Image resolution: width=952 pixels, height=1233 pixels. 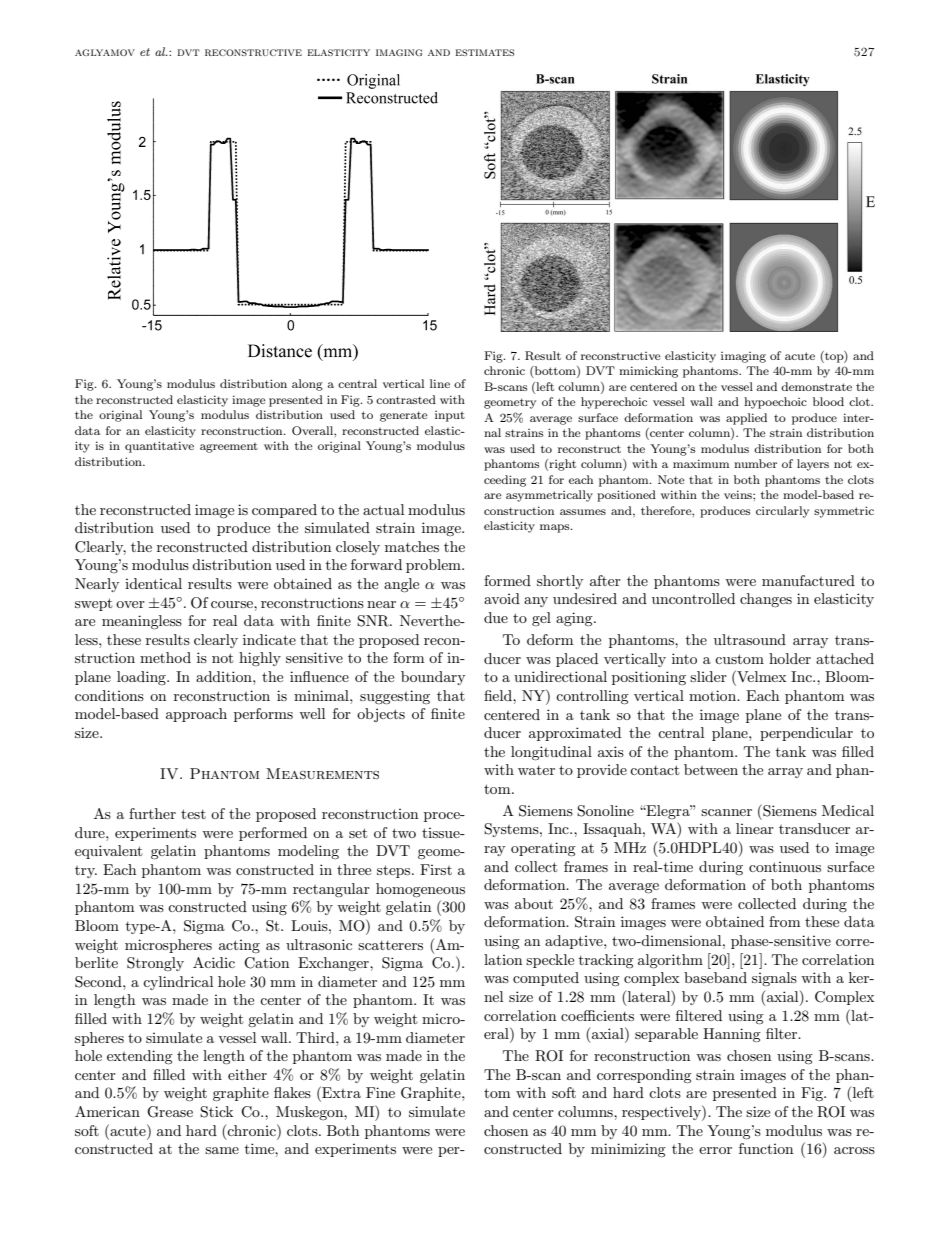 I want to click on avoid, so click(x=502, y=598).
